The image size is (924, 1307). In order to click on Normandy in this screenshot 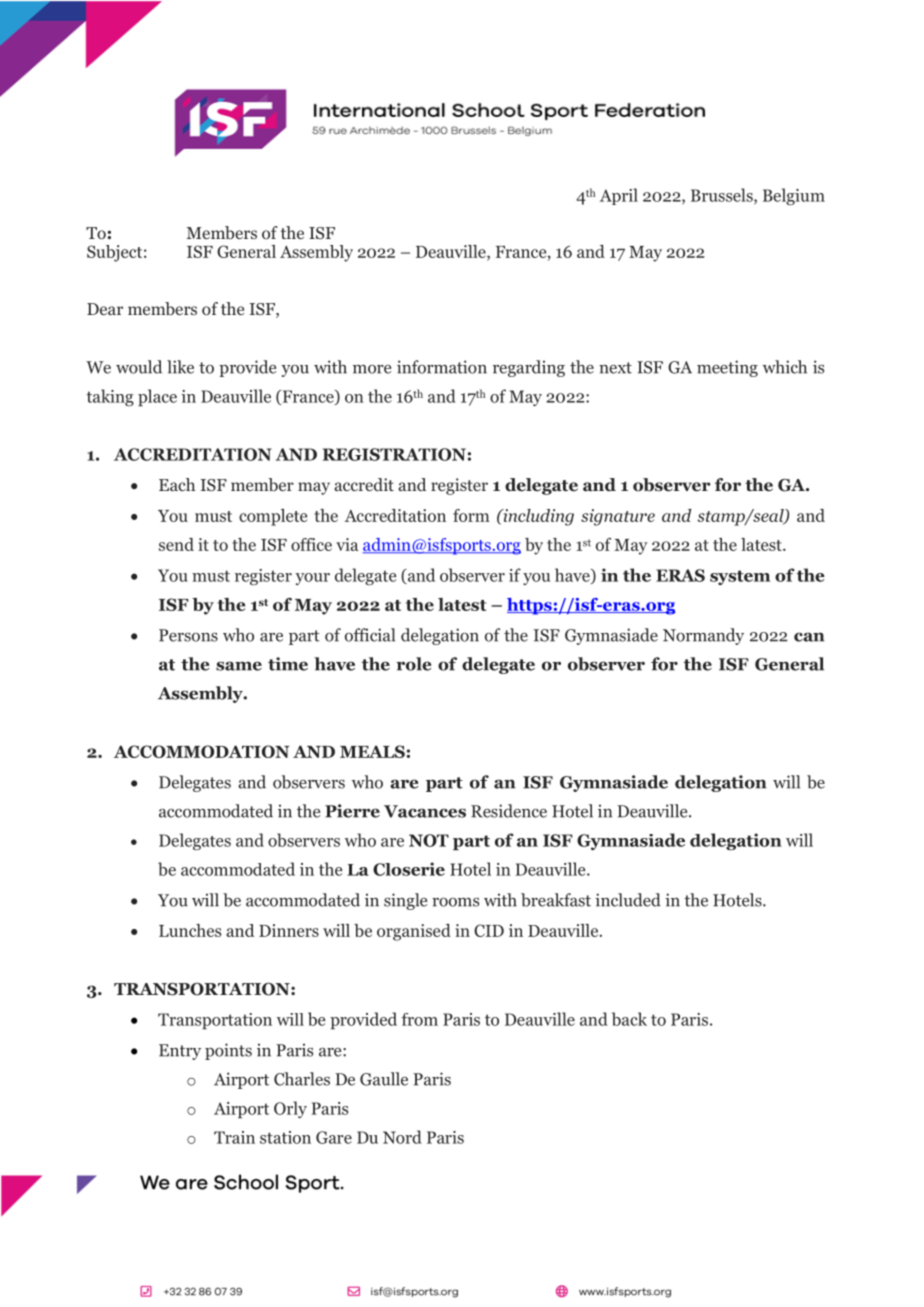, I will do `click(703, 636)`.
